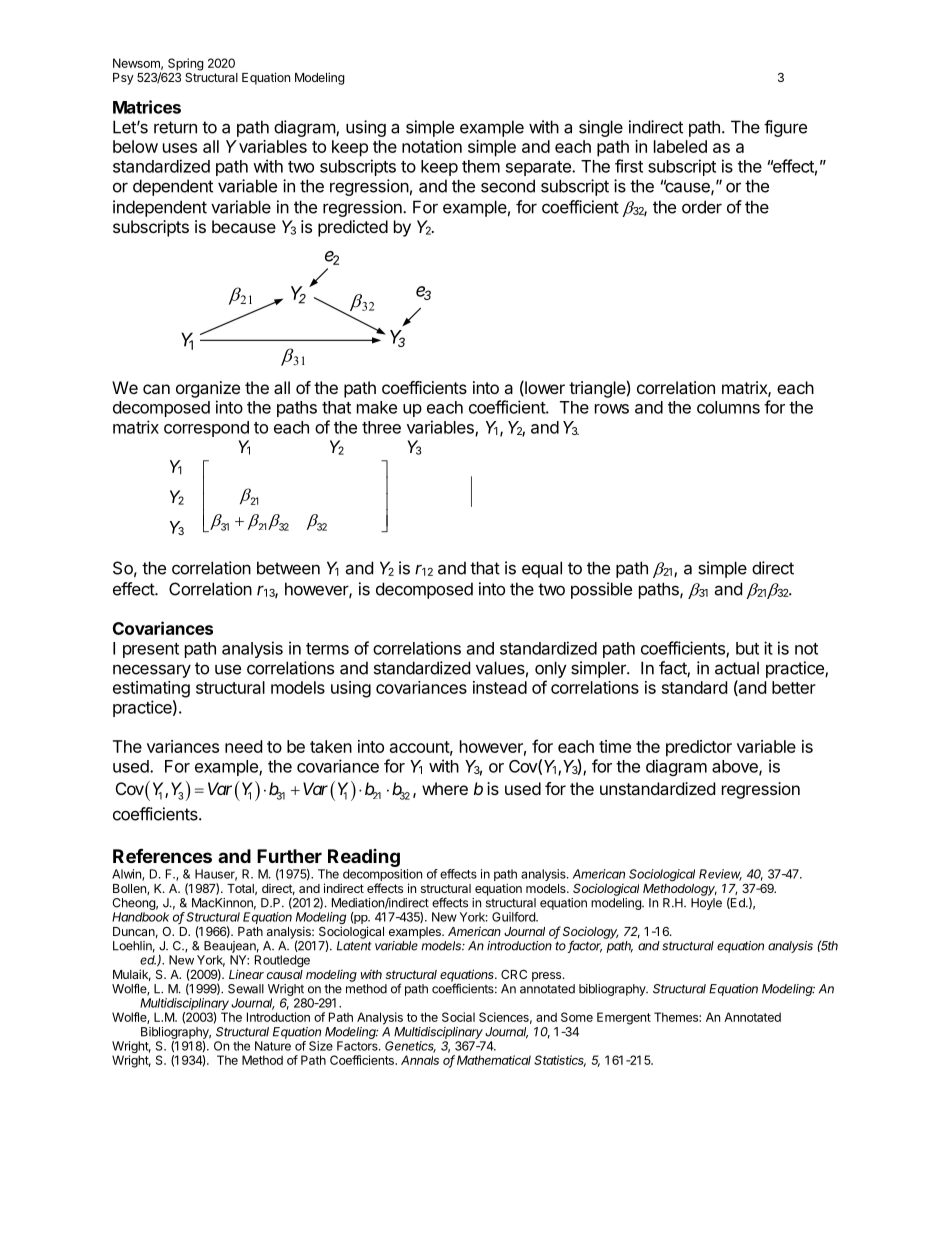 This screenshot has width=952, height=1233. What do you see at coordinates (186, 64) in the screenshot?
I see `Spring` at bounding box center [186, 64].
